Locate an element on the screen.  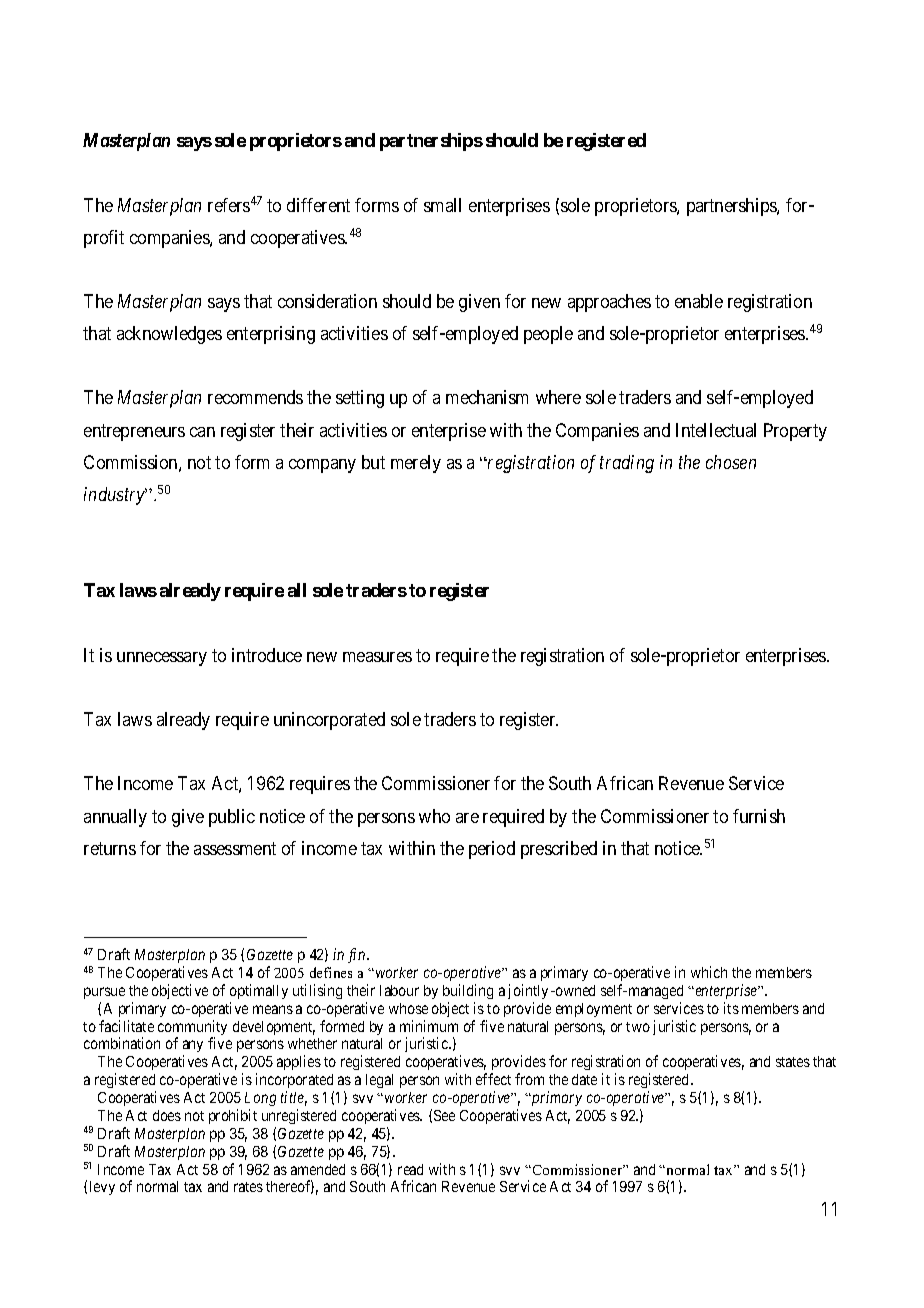
effect is located at coordinates (493, 1079).
